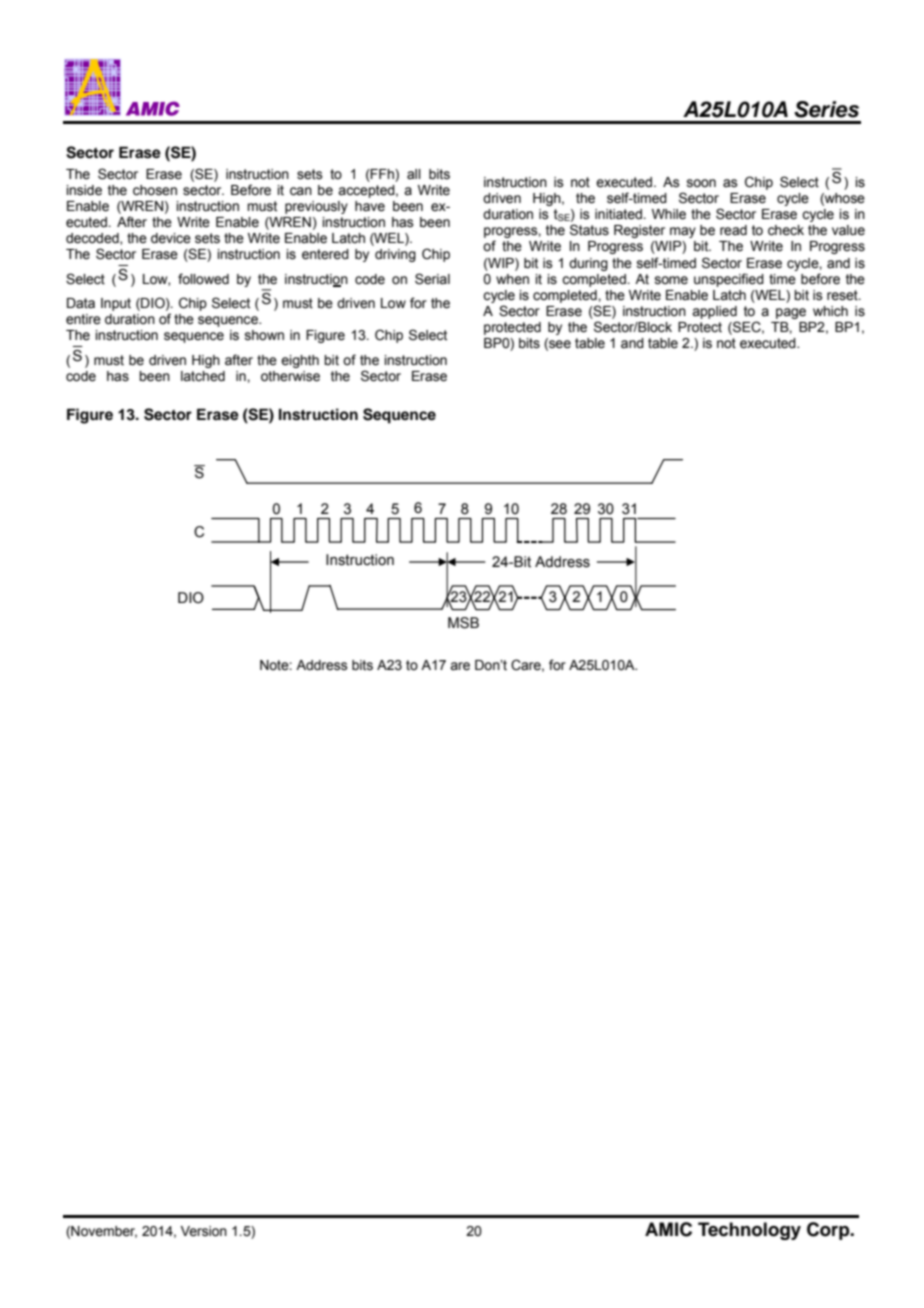  What do you see at coordinates (714, 312) in the document?
I see `applied` at bounding box center [714, 312].
